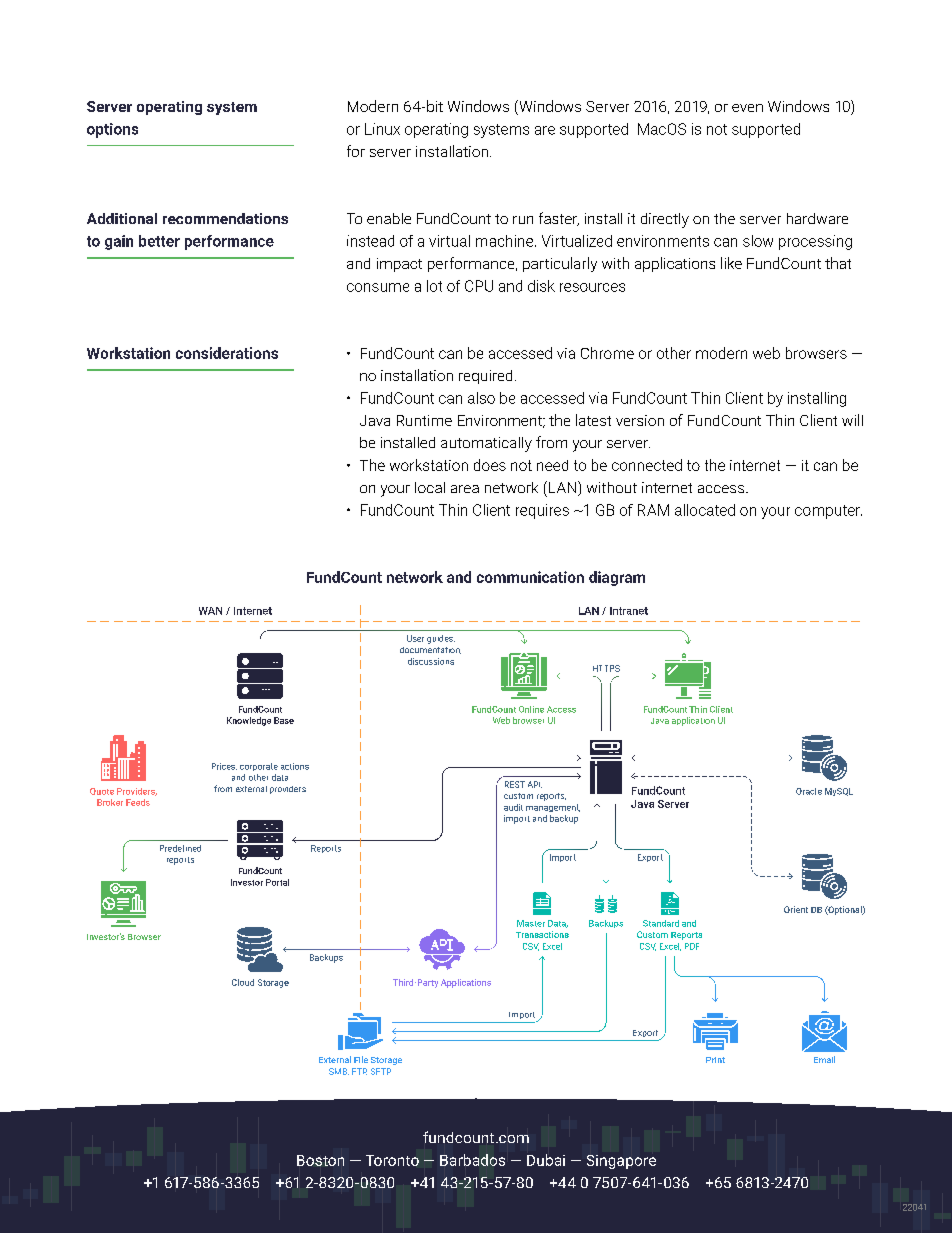 The height and width of the screenshot is (1233, 952). Describe the element at coordinates (747, 108) in the screenshot. I see `even` at that location.
